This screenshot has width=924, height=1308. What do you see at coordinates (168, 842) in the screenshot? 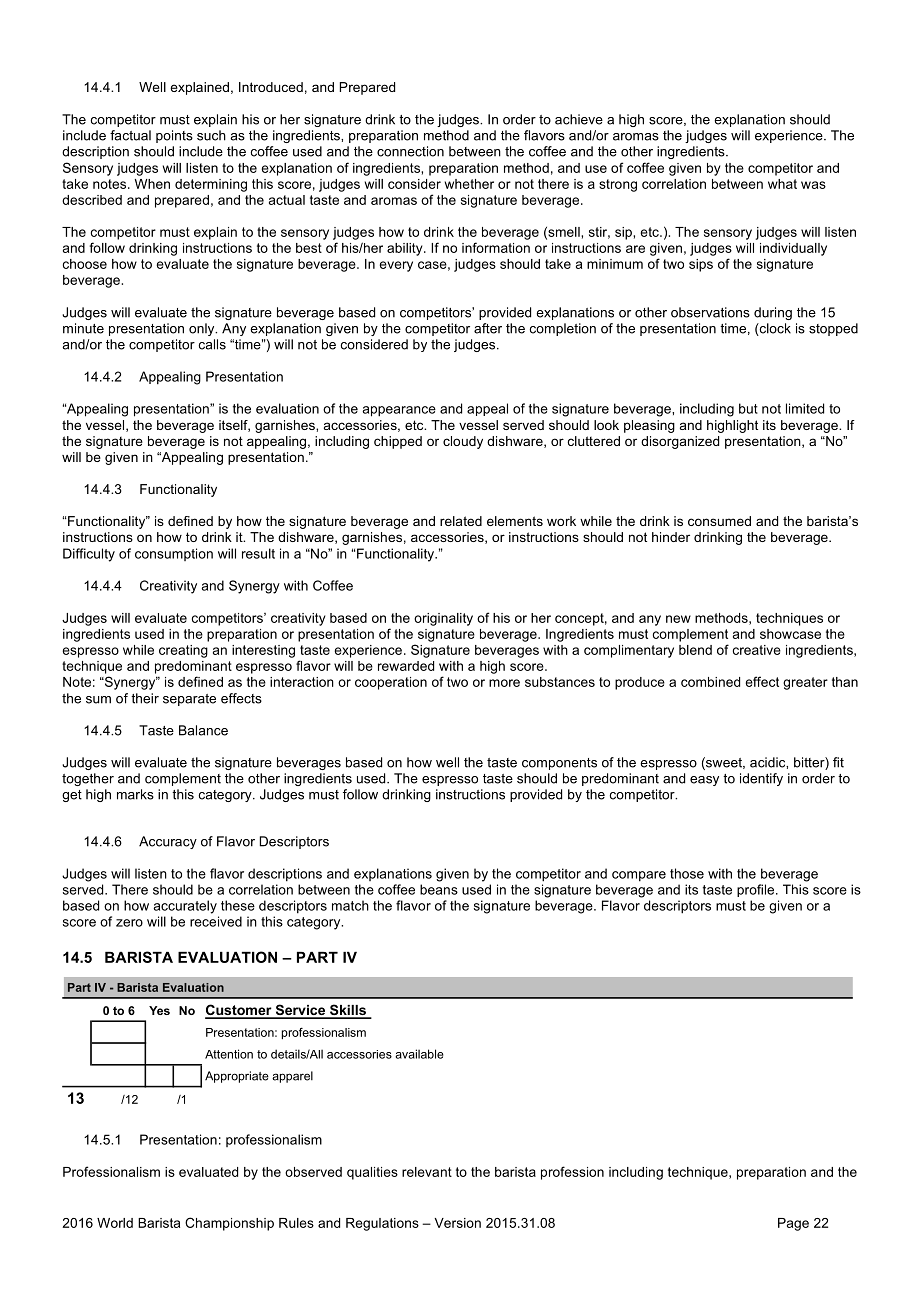
I see `Accuracy` at bounding box center [168, 842].
